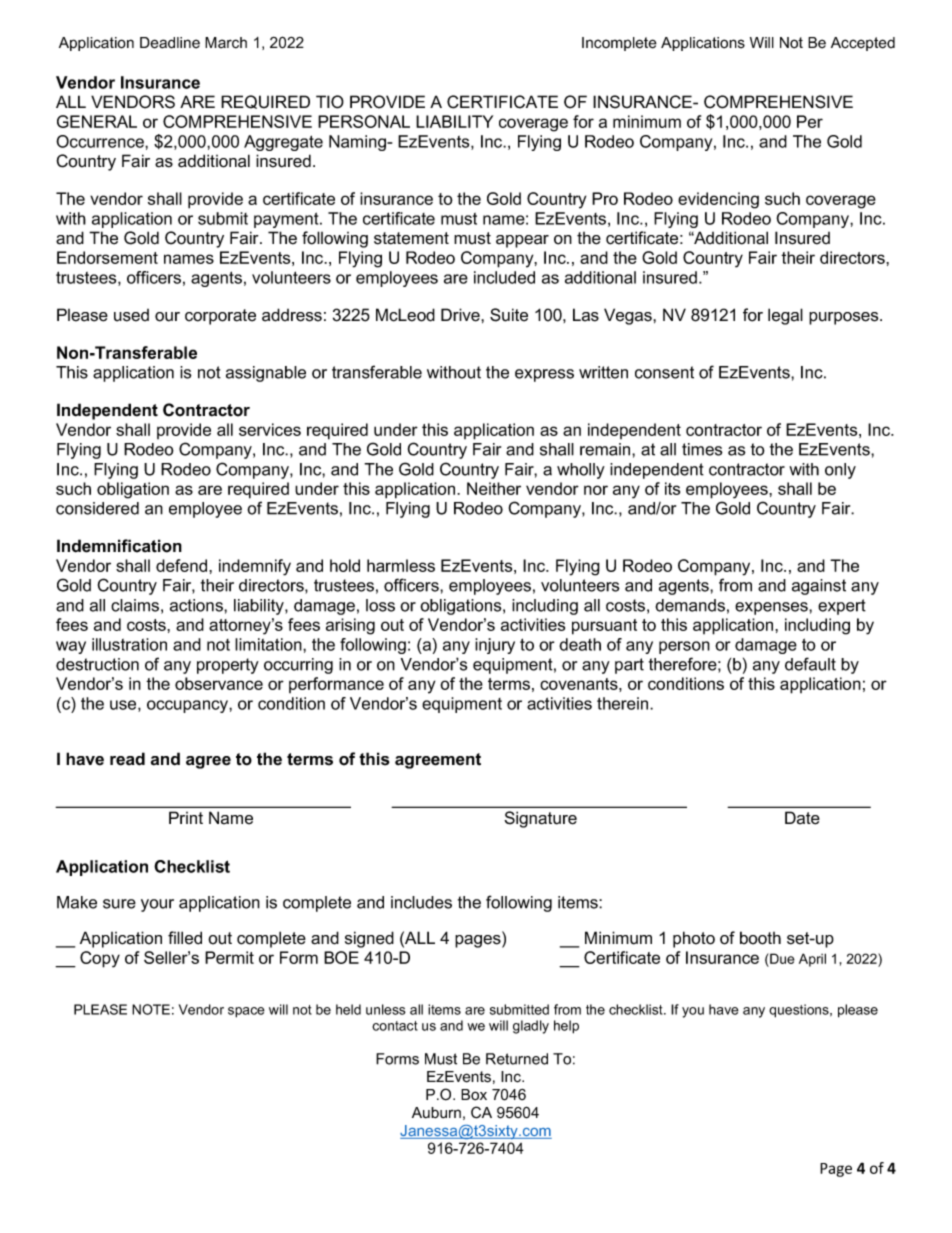 The image size is (952, 1233). Describe the element at coordinates (863, 44) in the screenshot. I see `Accepted` at that location.
